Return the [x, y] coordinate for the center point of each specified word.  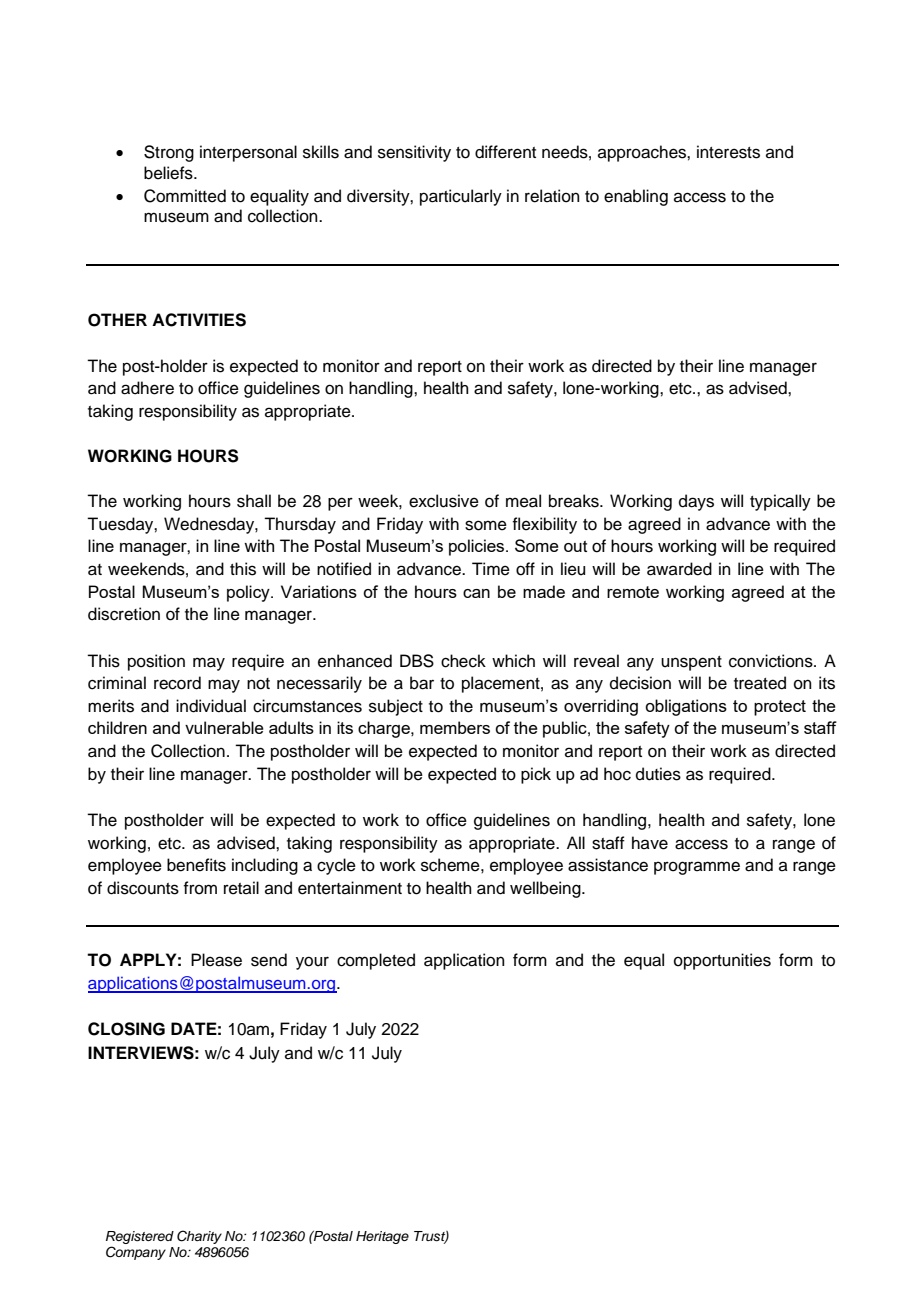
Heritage [382, 1237]
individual [211, 706]
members [455, 727]
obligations [686, 707]
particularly [461, 197]
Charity [199, 1237]
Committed [185, 196]
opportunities [722, 961]
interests [728, 152]
